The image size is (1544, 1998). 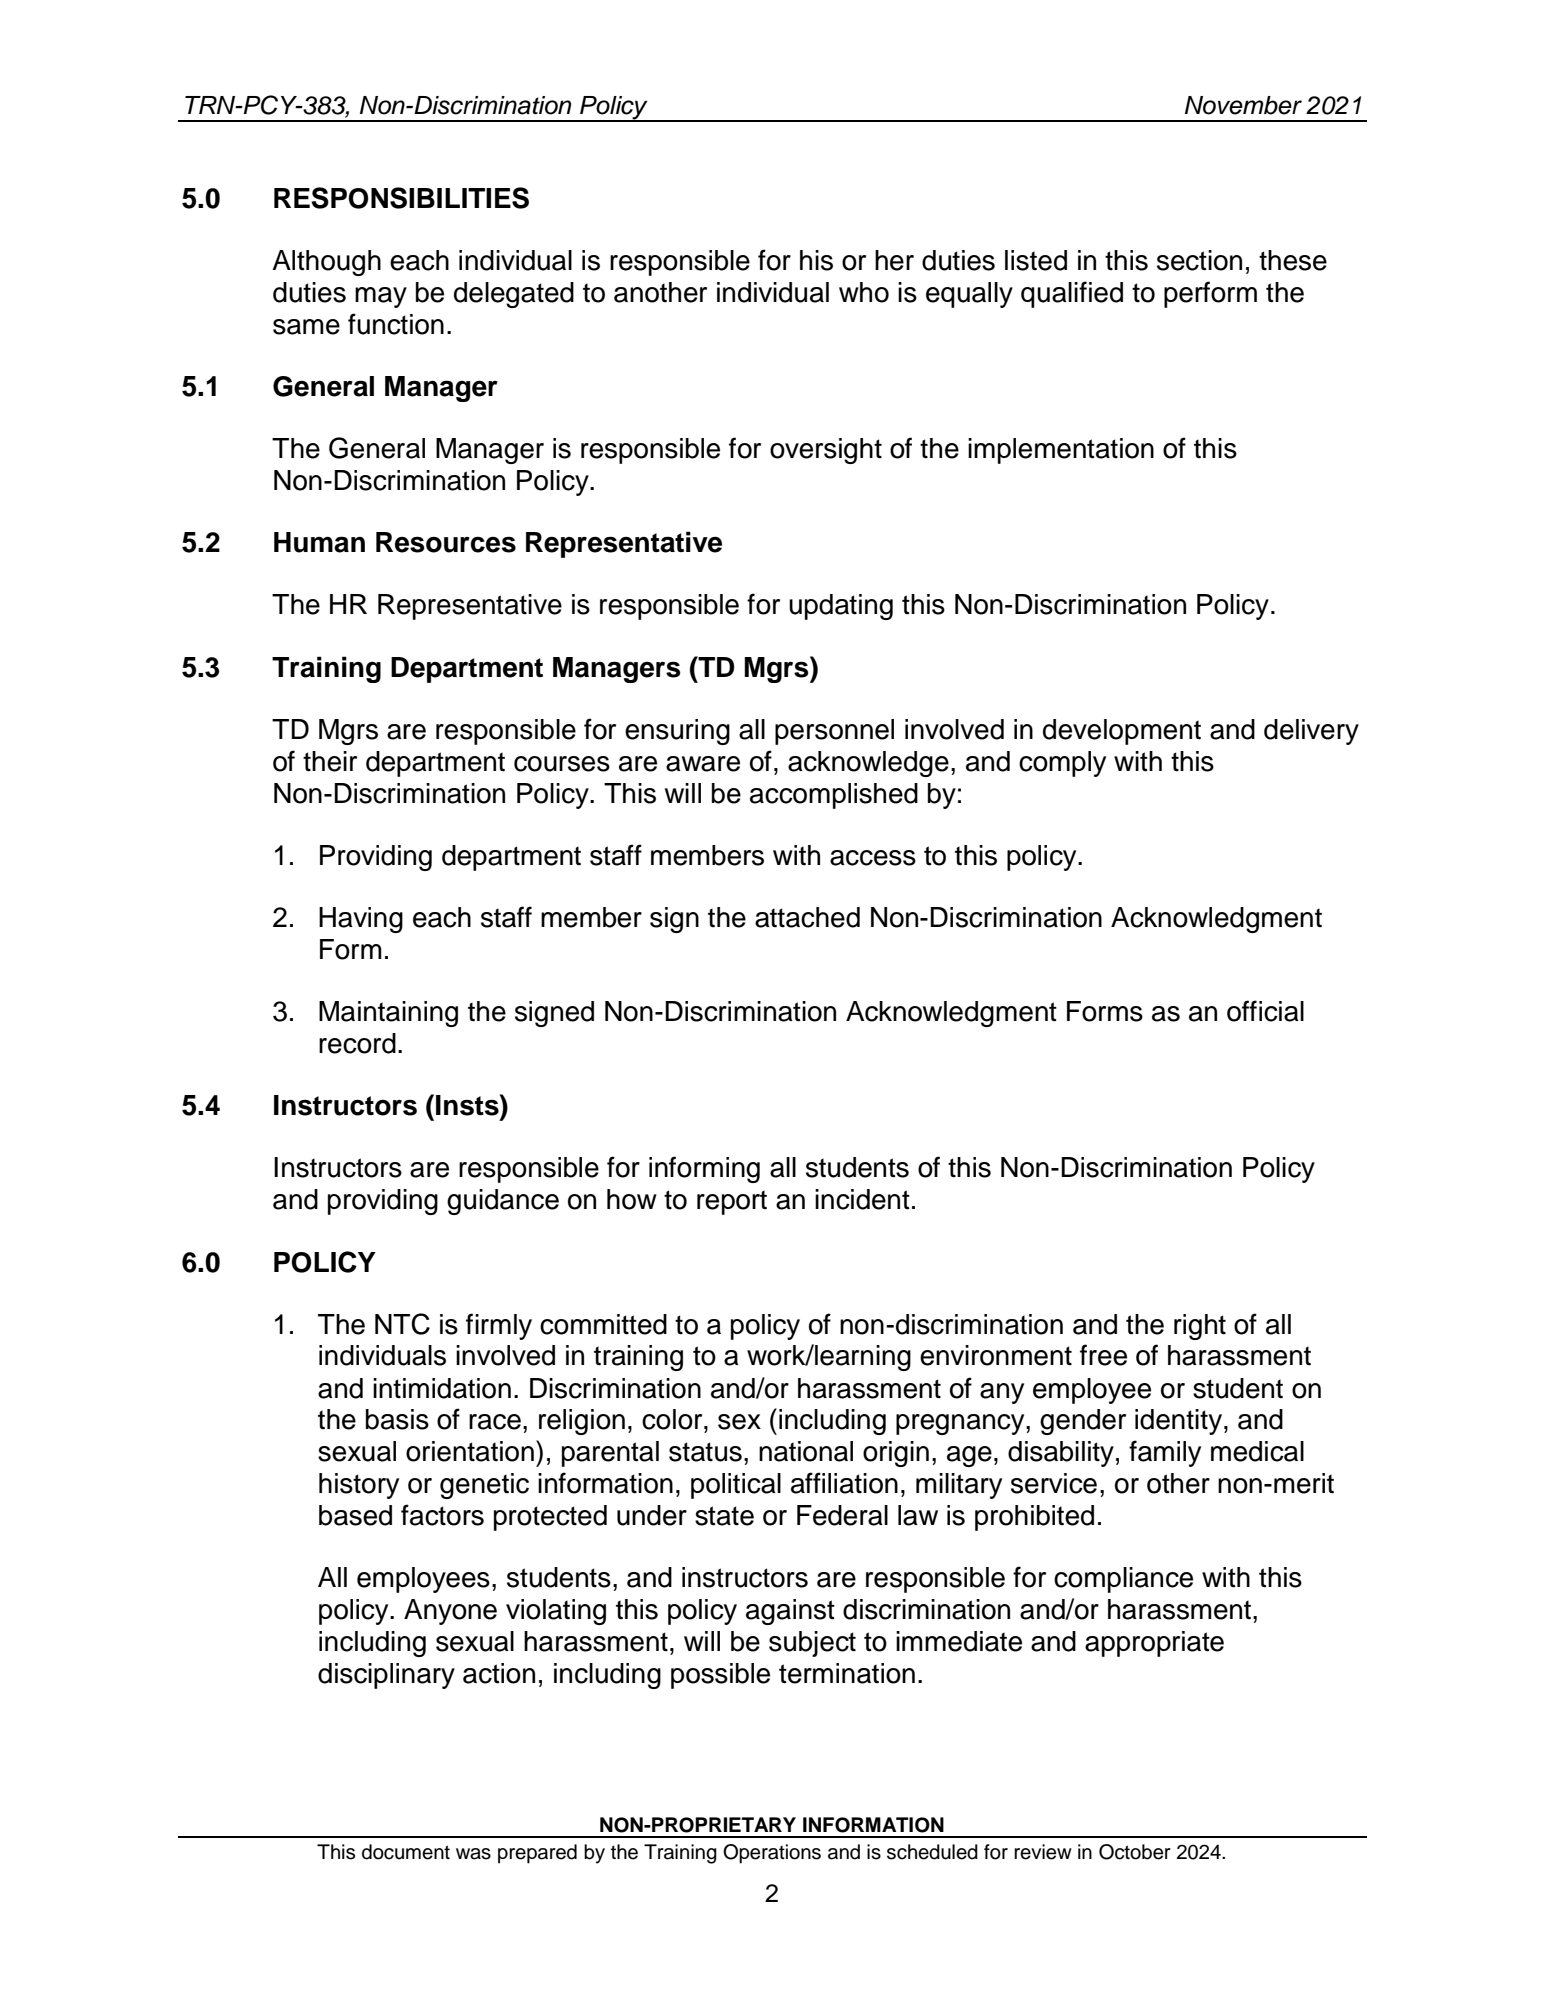 I want to click on development, so click(x=1122, y=732).
